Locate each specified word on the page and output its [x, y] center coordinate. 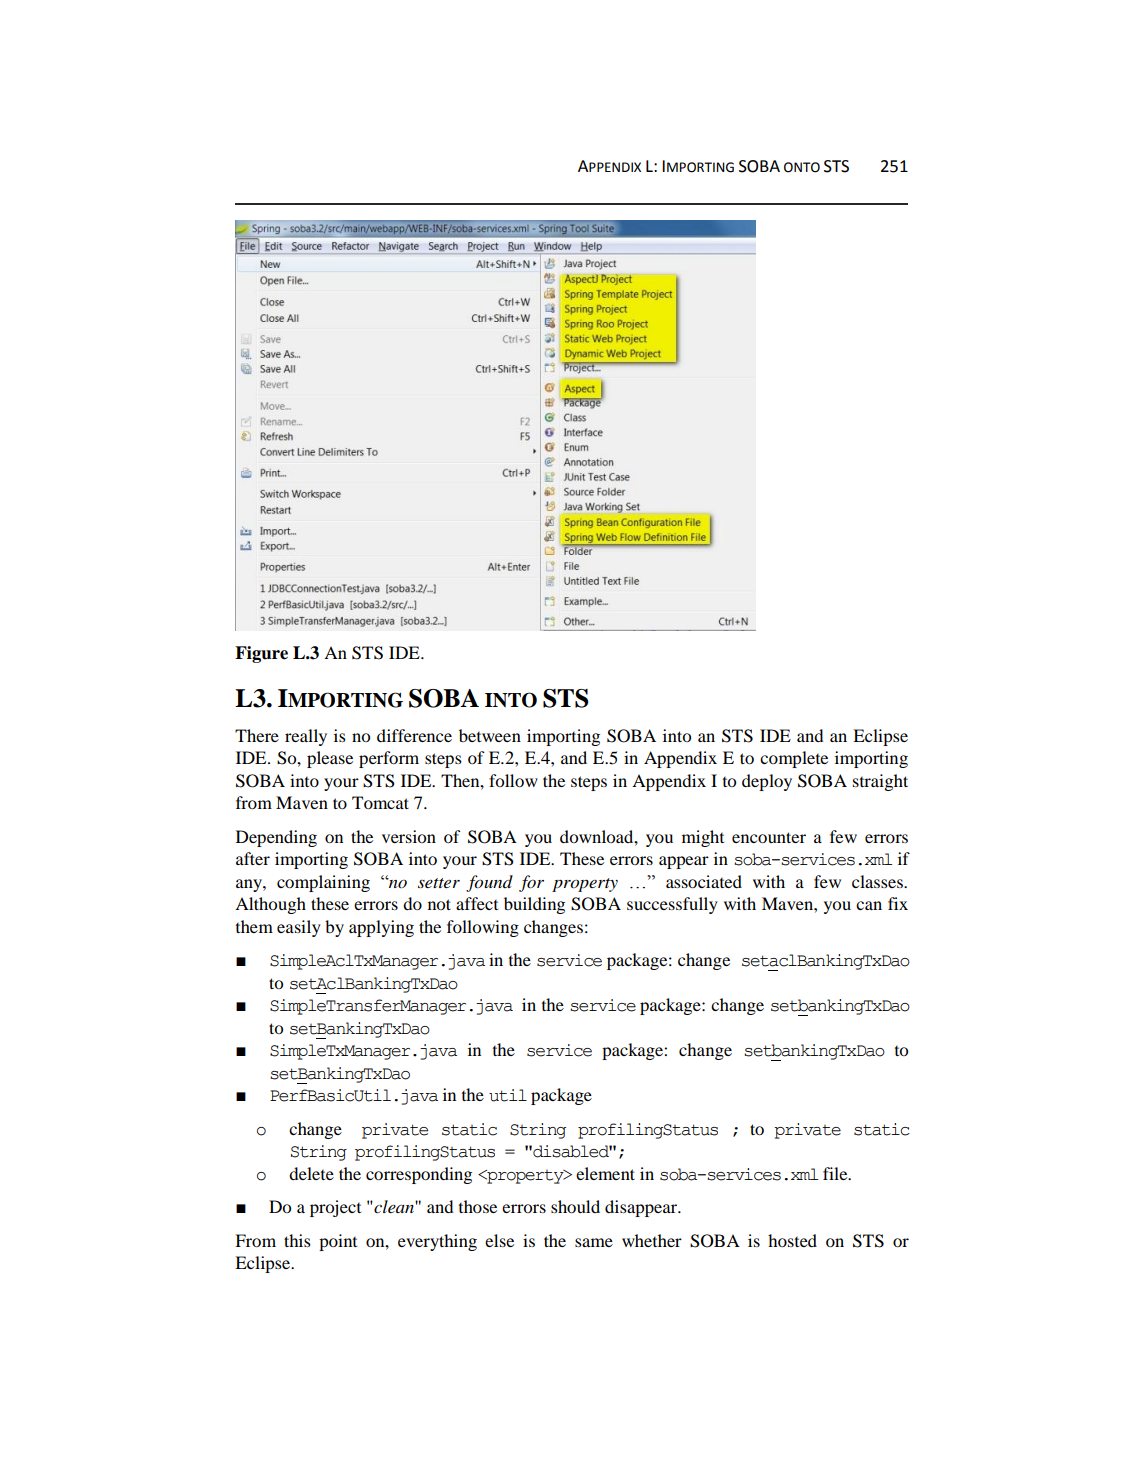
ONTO [802, 167]
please [330, 759]
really [306, 737]
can [869, 905]
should [575, 1206]
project [335, 1208]
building [534, 905]
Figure [261, 654]
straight [880, 782]
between [490, 735]
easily [299, 928]
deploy [767, 782]
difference [414, 735]
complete [794, 759]
